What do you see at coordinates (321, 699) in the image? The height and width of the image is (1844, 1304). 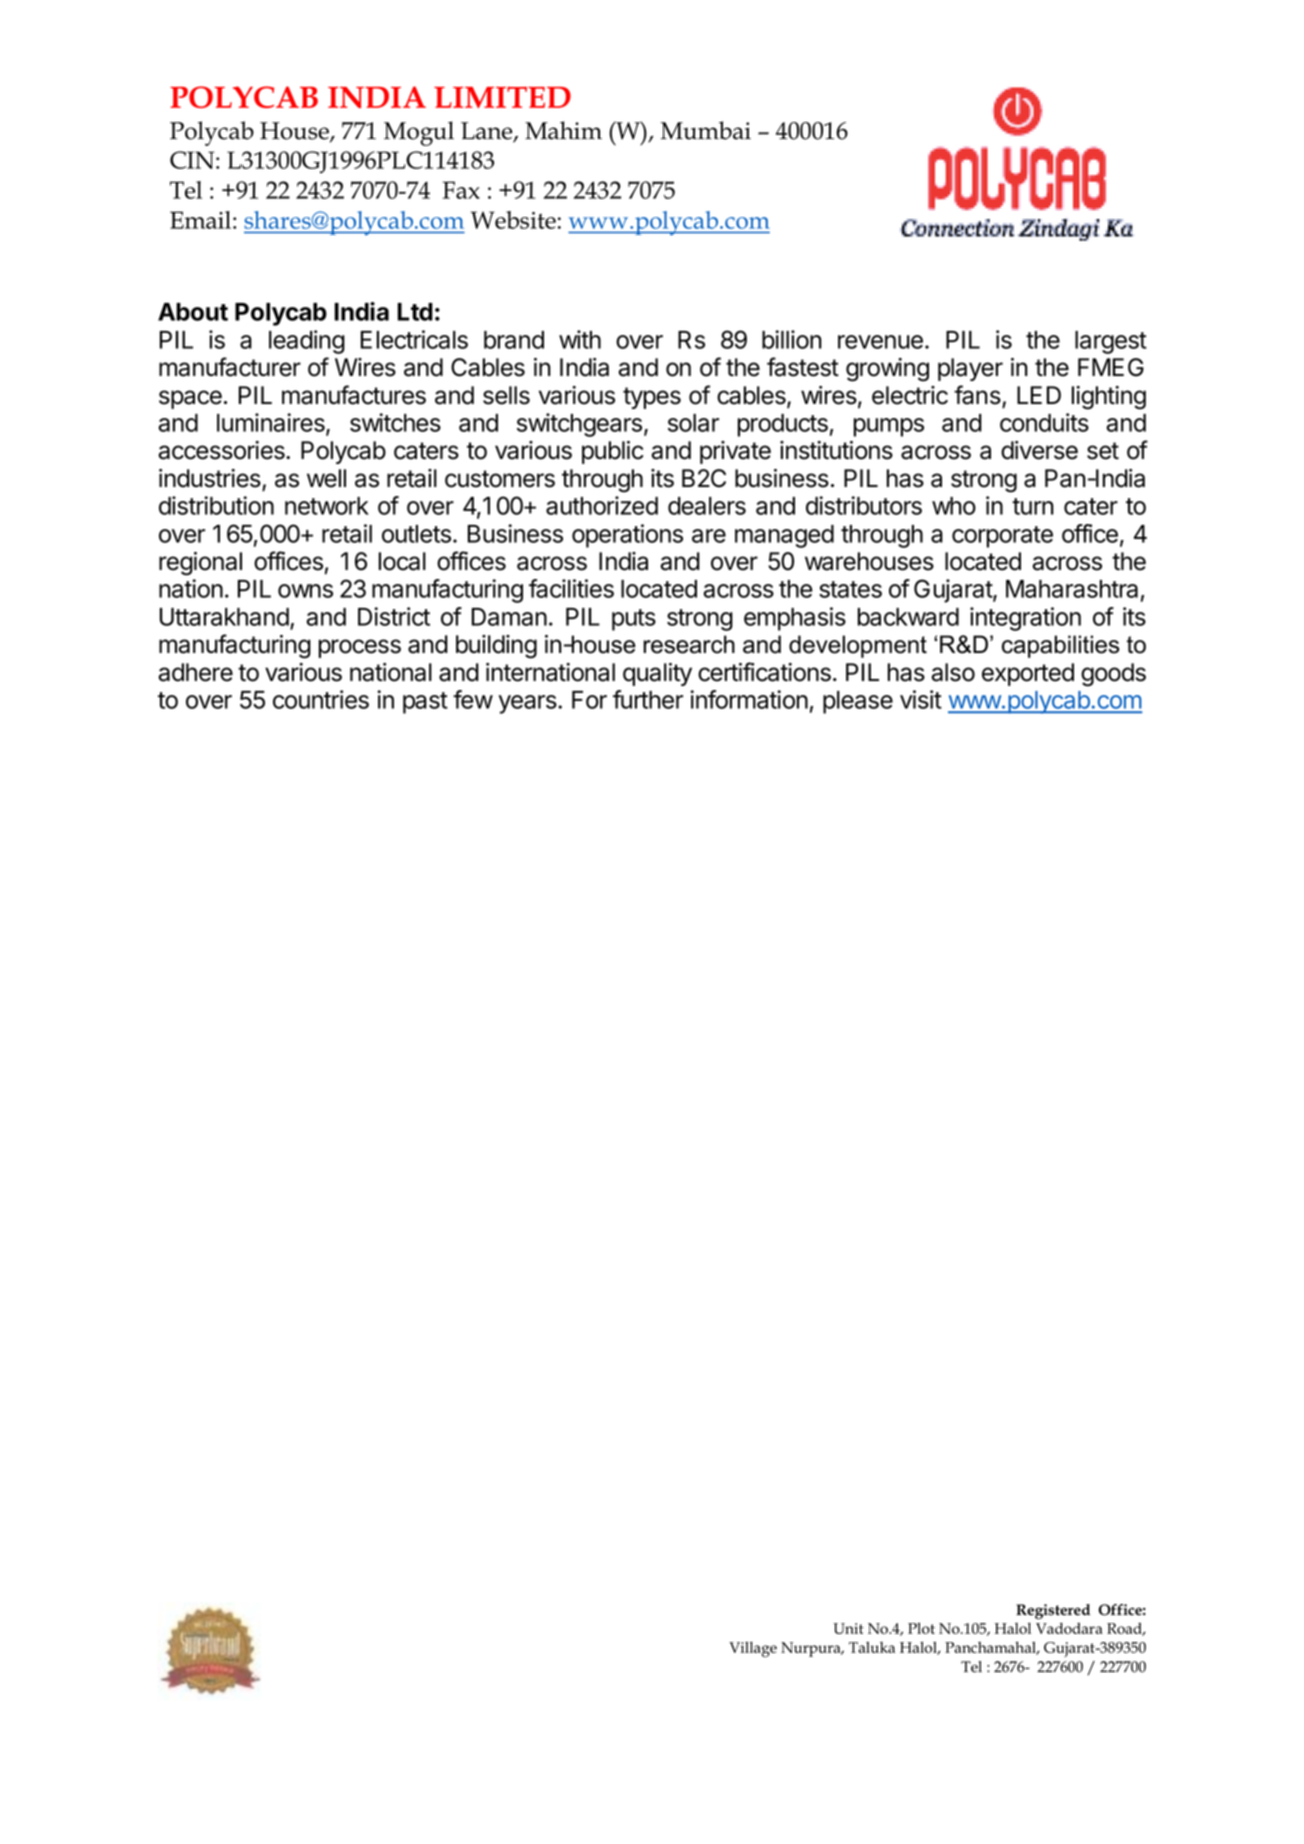 I see `countries` at bounding box center [321, 699].
